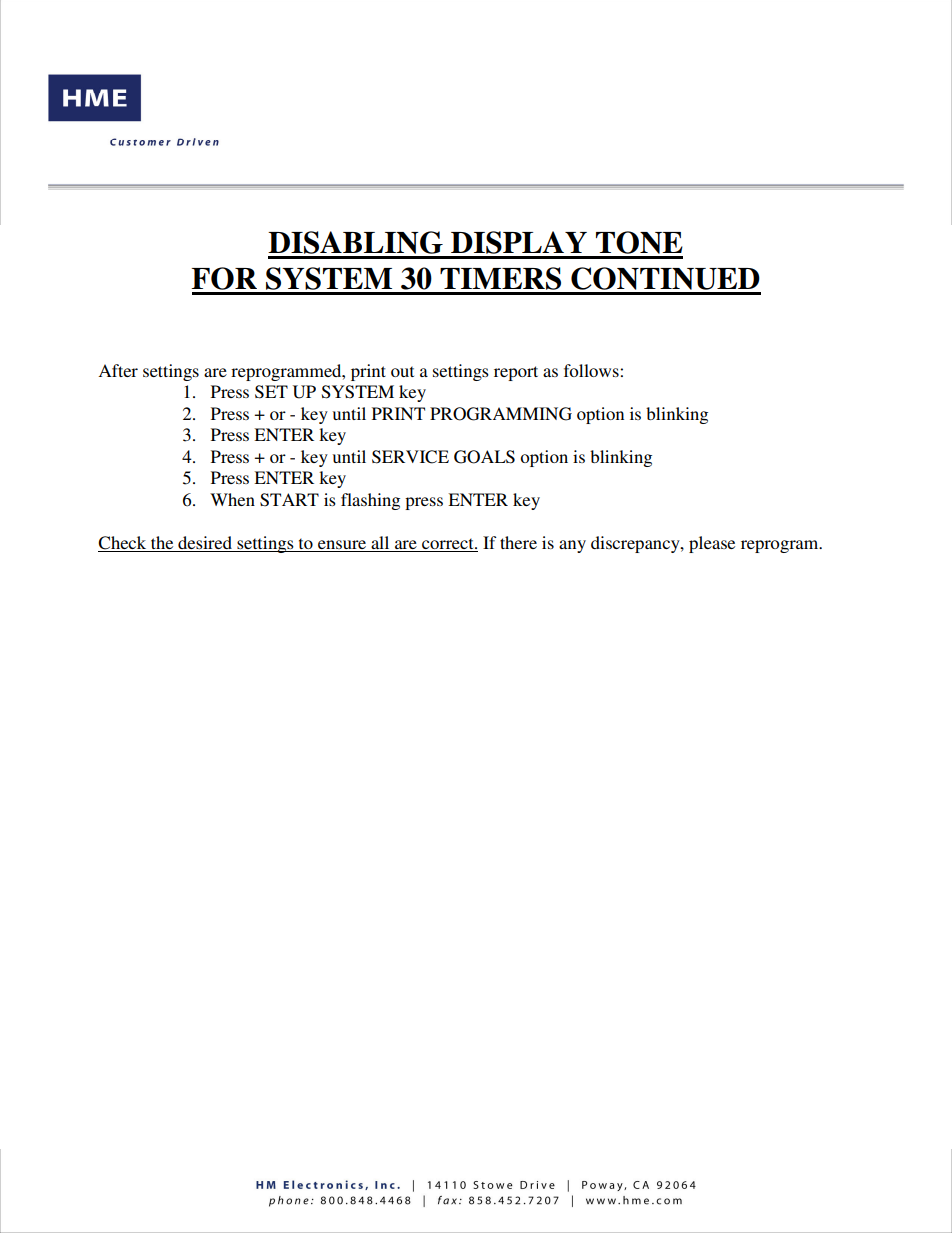 The height and width of the screenshot is (1233, 952). What do you see at coordinates (232, 499) in the screenshot?
I see `When` at bounding box center [232, 499].
